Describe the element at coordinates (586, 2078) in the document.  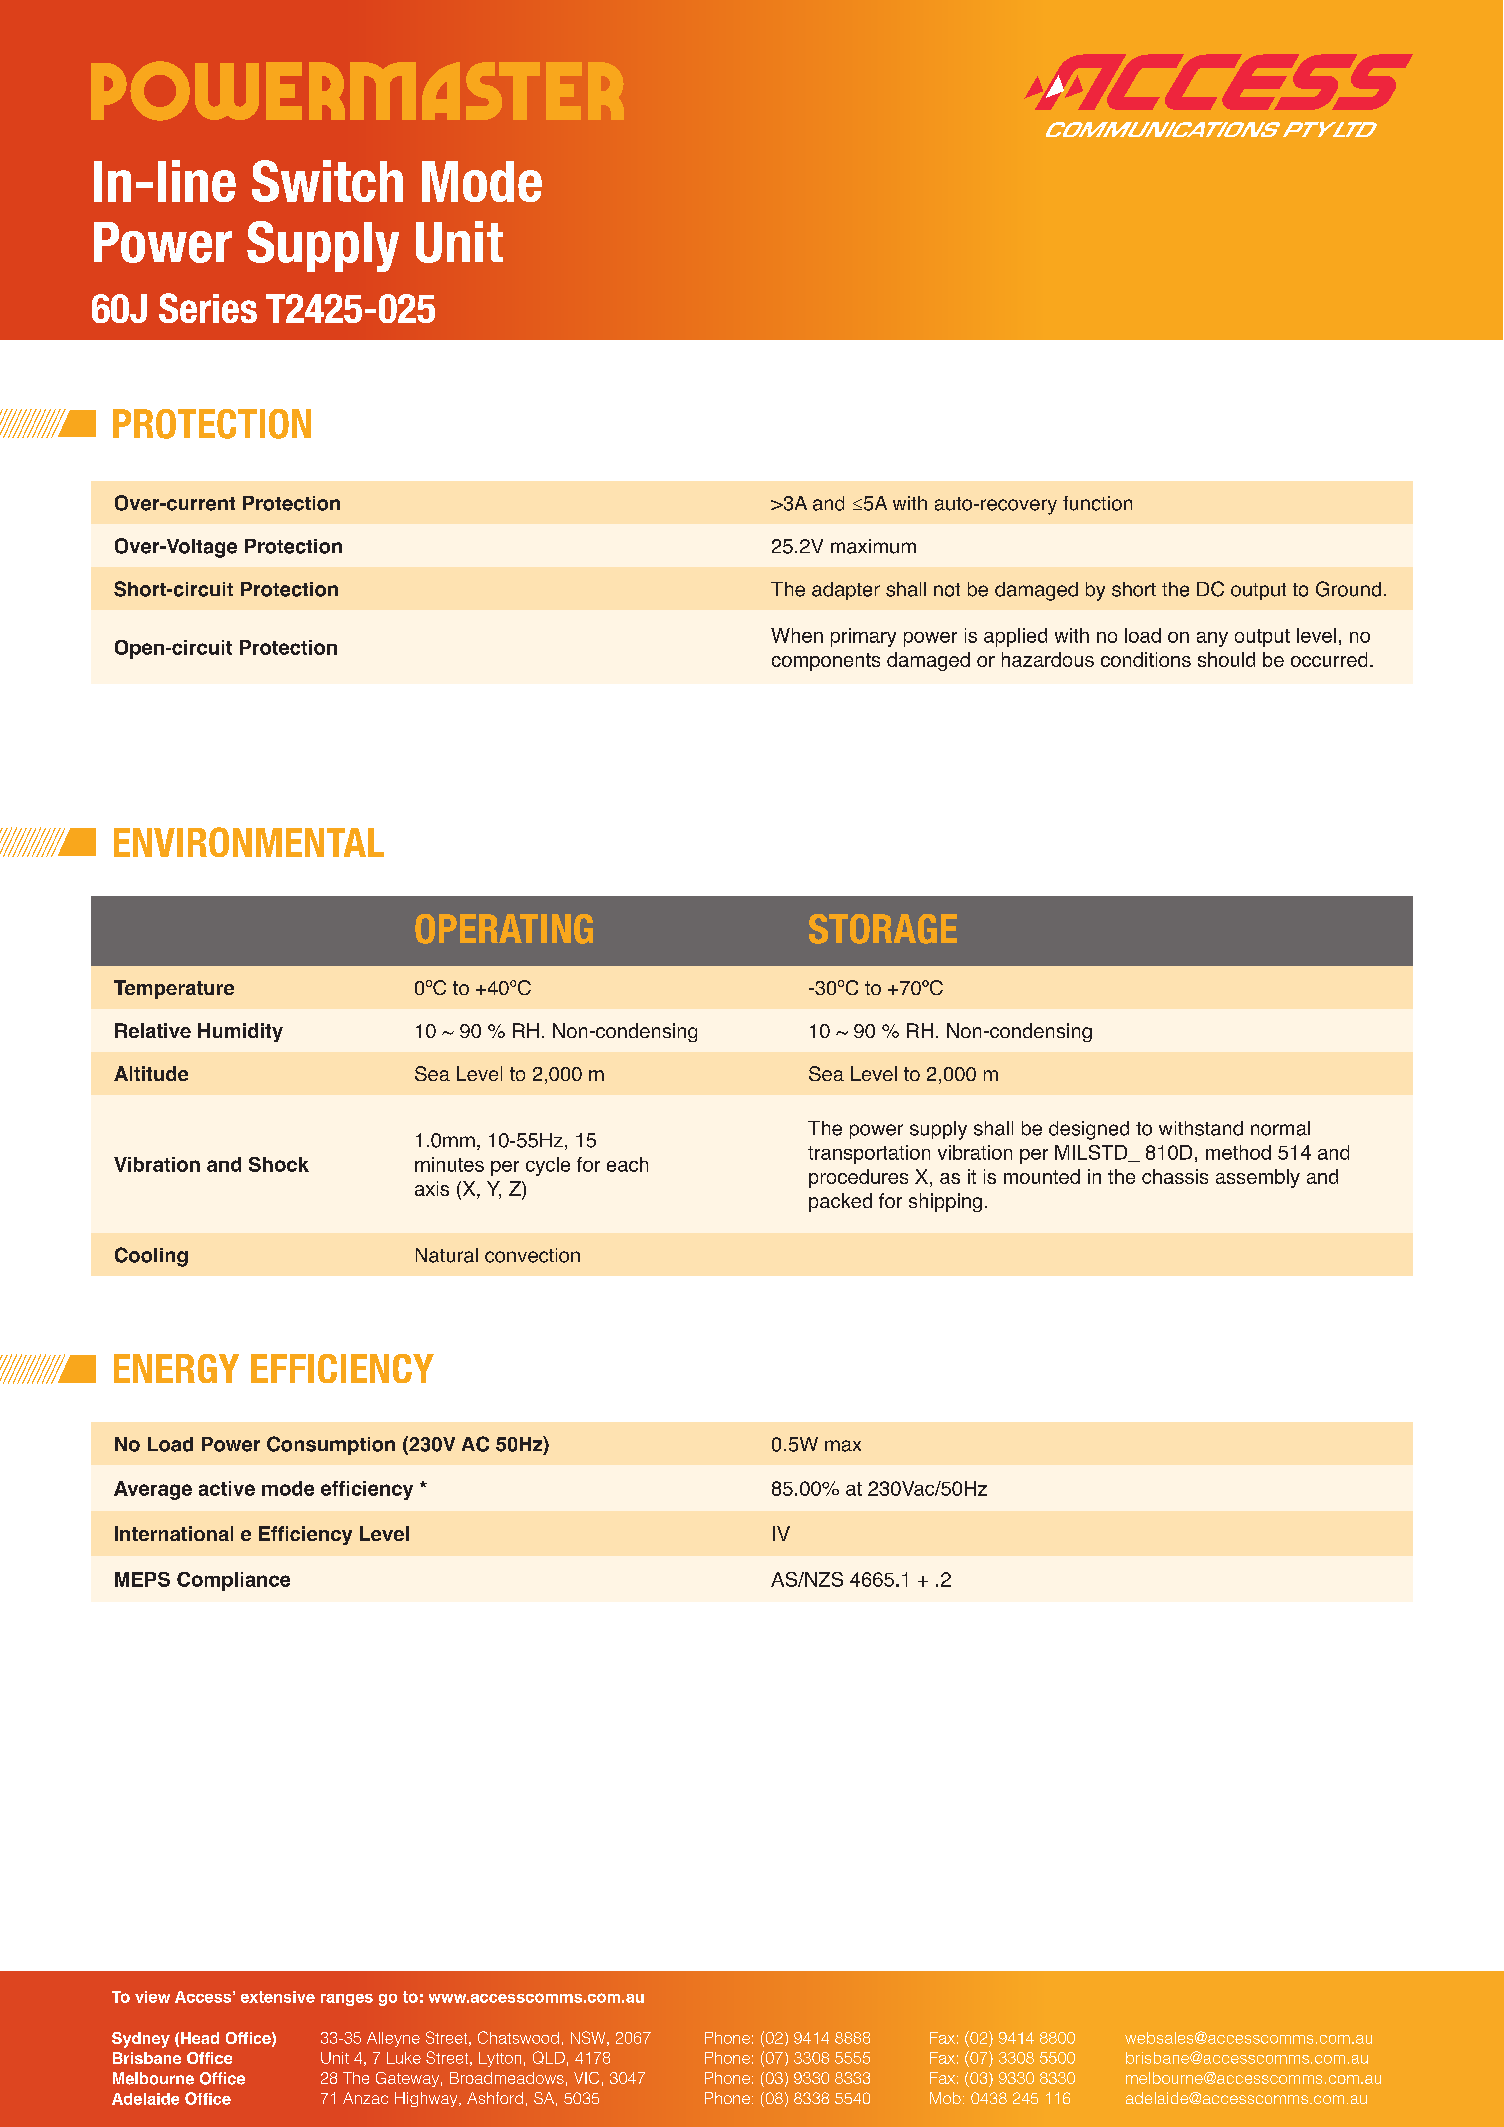
I see `VIC` at that location.
